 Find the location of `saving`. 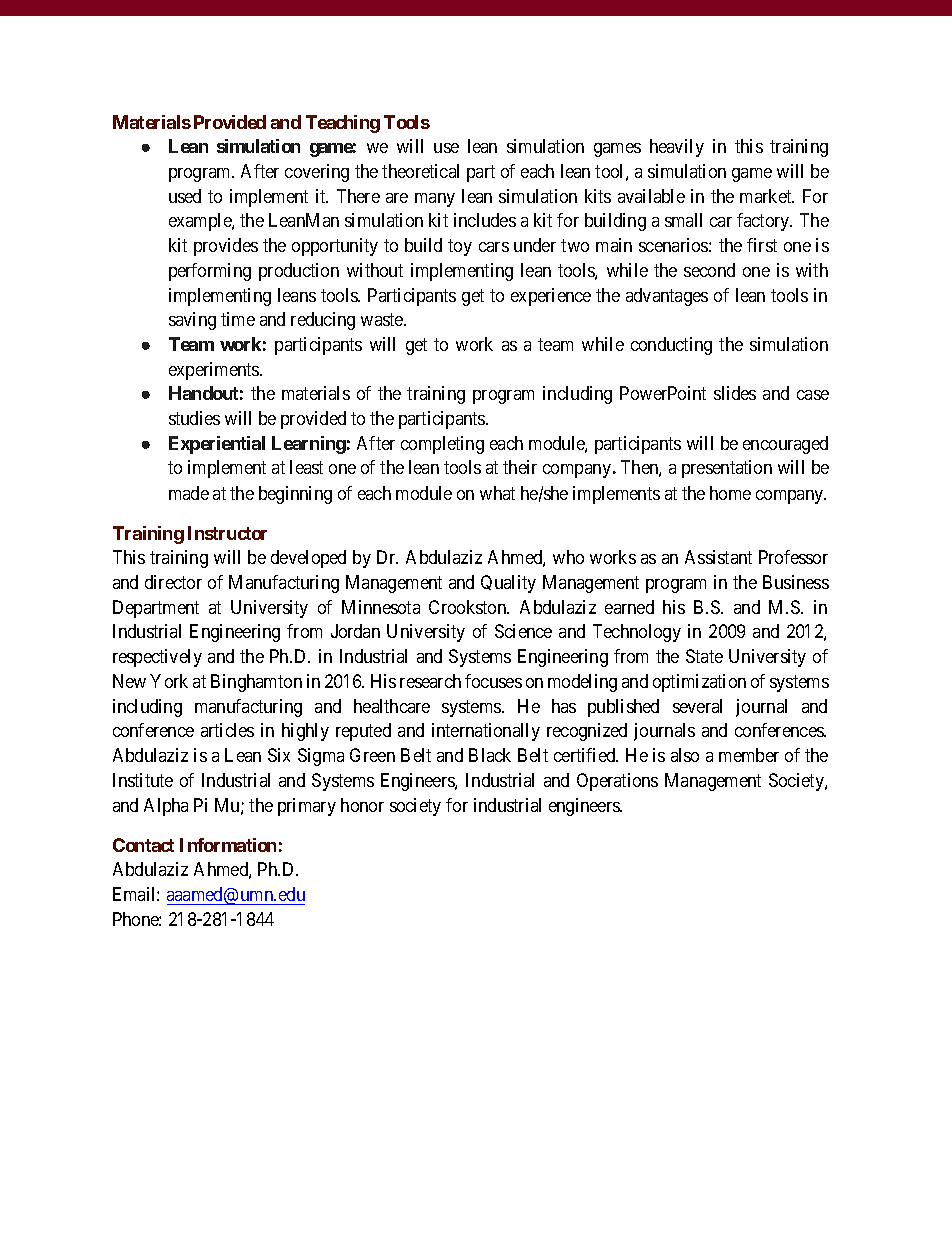

saving is located at coordinates (192, 321).
